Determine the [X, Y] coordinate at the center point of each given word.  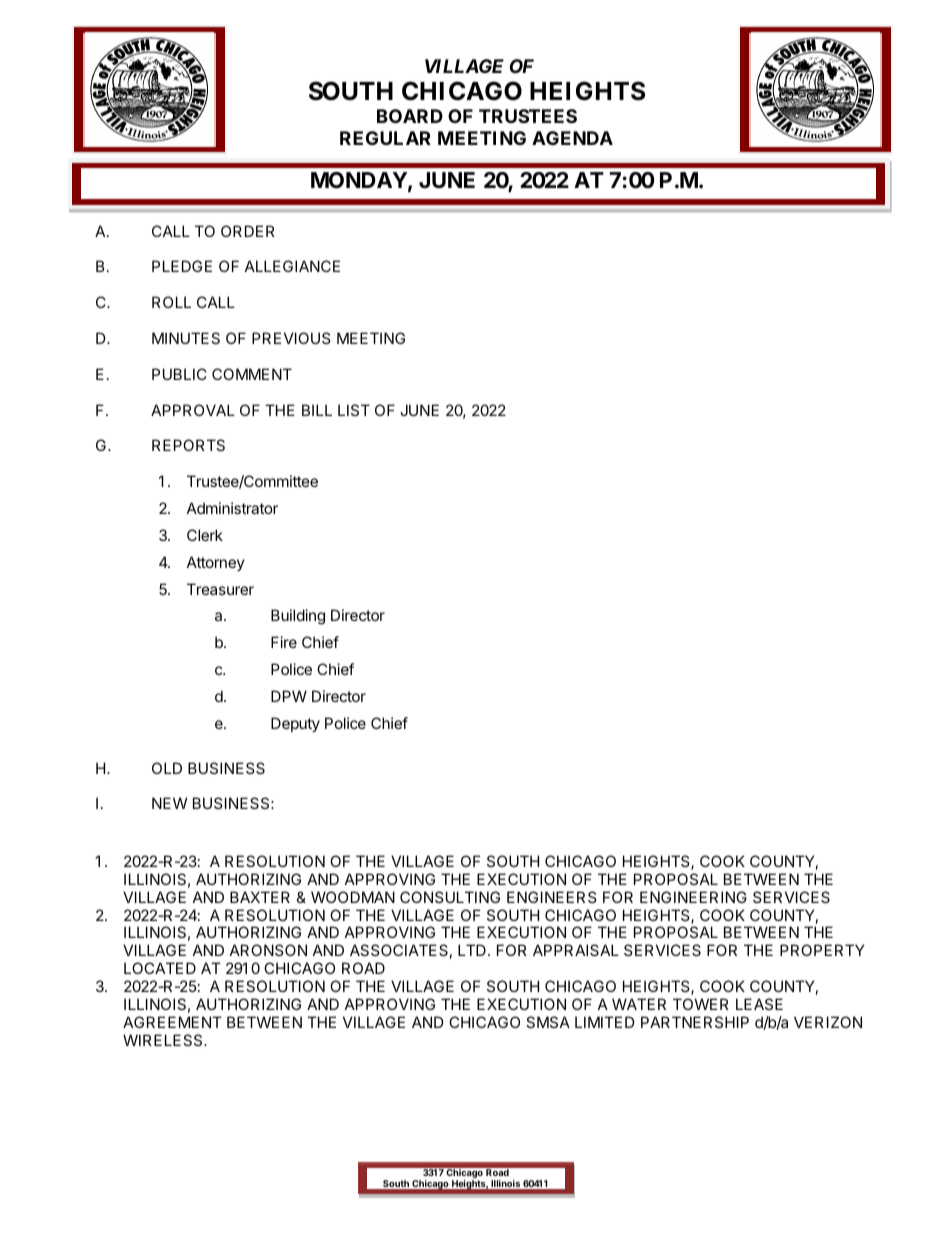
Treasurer [220, 589]
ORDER [248, 231]
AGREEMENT [172, 1022]
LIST [354, 410]
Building [298, 617]
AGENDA [572, 138]
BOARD [410, 116]
